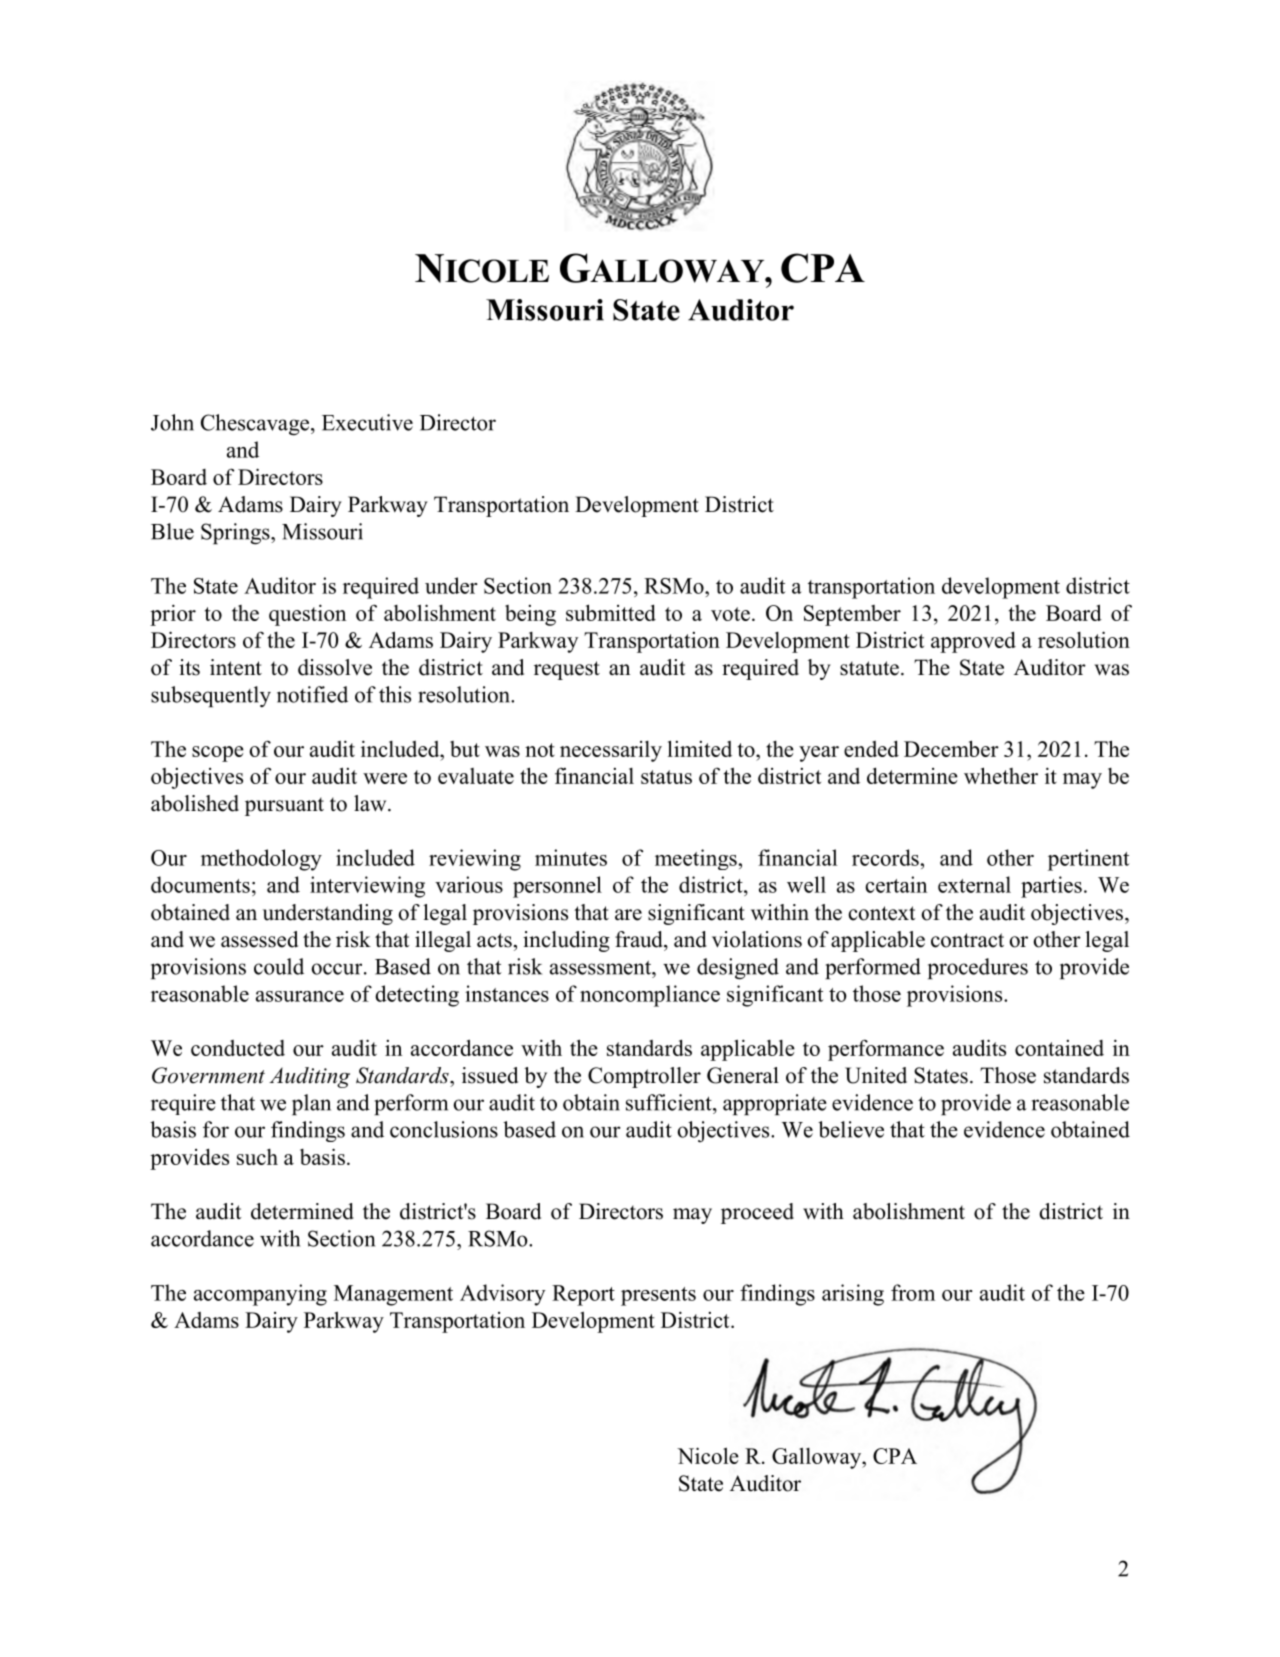 This page has height=1657, width=1280. I want to click on noncompliance, so click(650, 996).
